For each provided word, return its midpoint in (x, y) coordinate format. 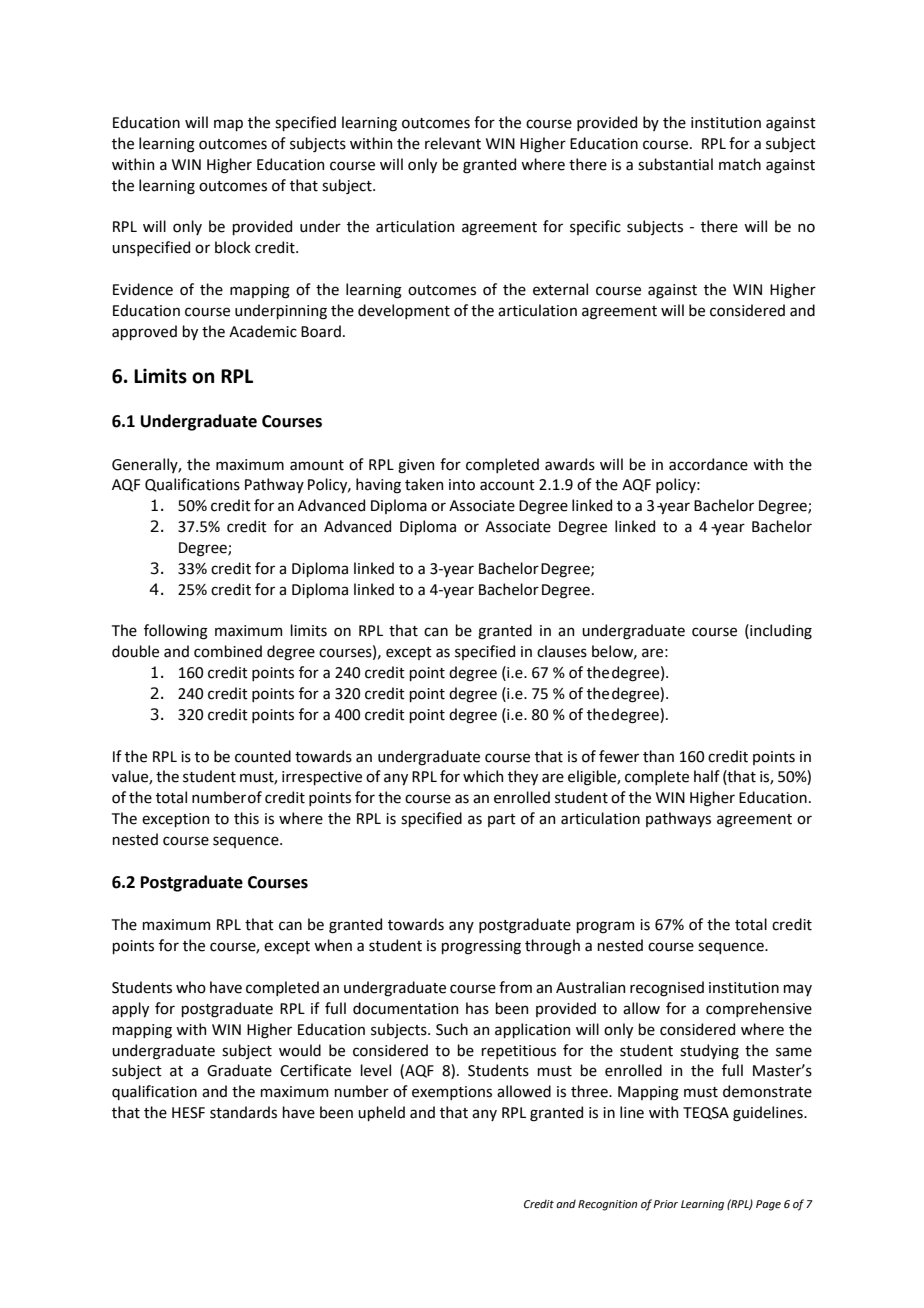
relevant (453, 143)
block (233, 247)
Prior (665, 1204)
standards (243, 1112)
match (740, 164)
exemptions (452, 1093)
